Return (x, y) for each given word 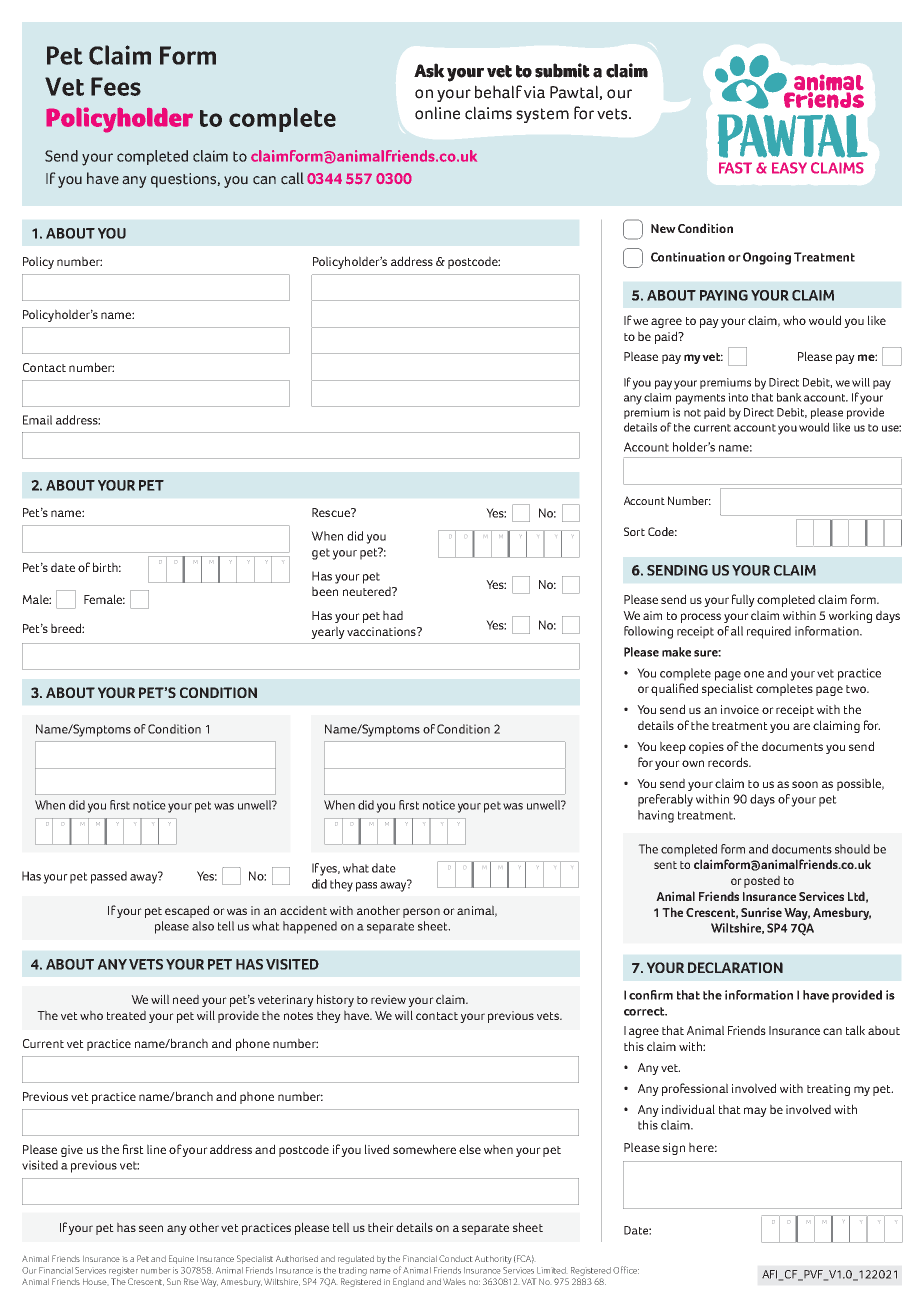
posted (762, 881)
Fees (116, 86)
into (738, 397)
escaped (187, 911)
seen (151, 1228)
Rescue (332, 512)
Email (37, 420)
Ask (429, 70)
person (421, 913)
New (663, 228)
